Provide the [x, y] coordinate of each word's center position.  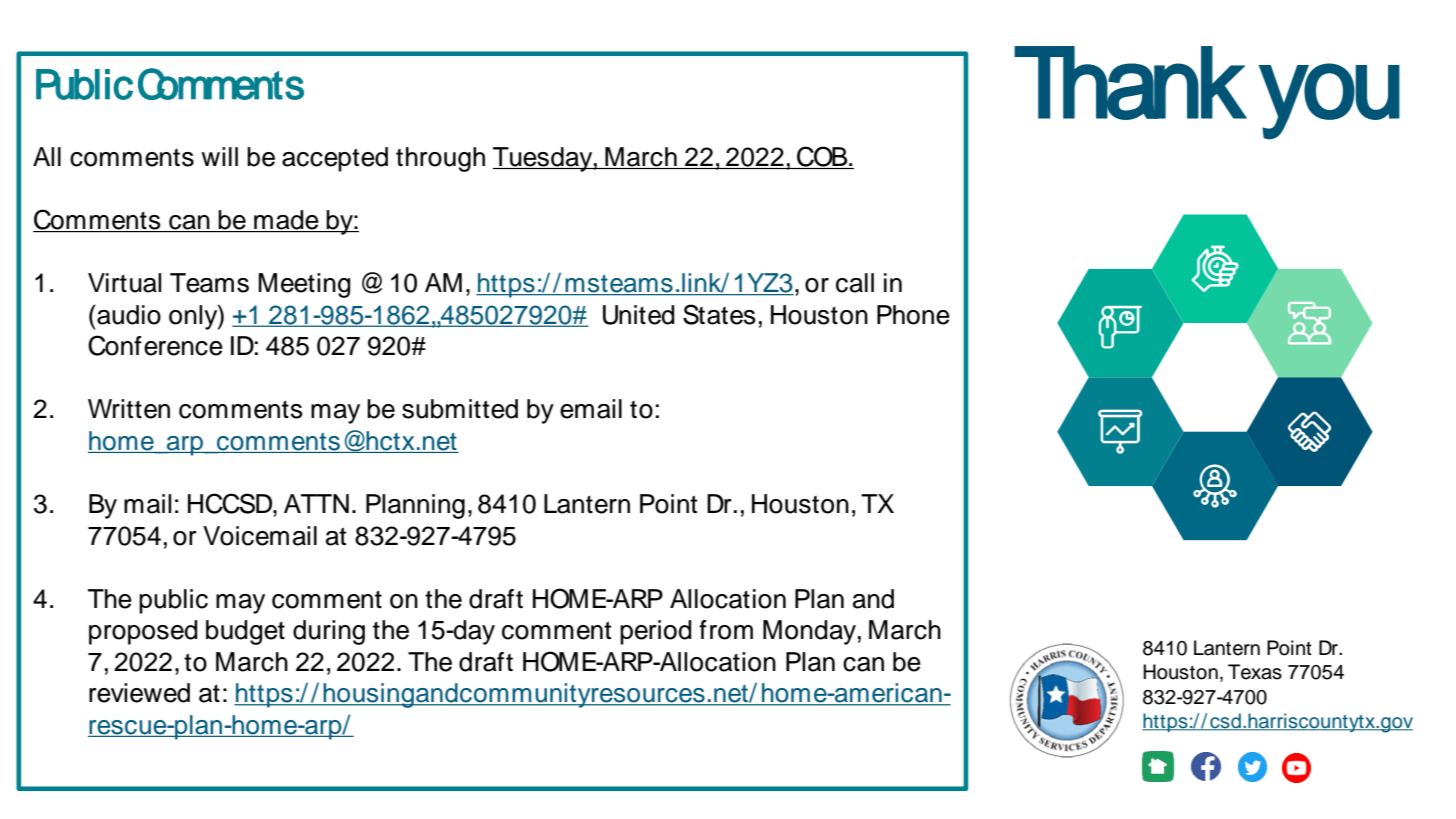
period [656, 632]
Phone [913, 315]
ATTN [316, 503]
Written [129, 409]
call [855, 283]
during [329, 632]
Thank [1130, 83]
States [719, 314]
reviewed [139, 693]
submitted [460, 409]
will [219, 156]
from [726, 630]
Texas [1255, 672]
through [440, 159]
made [286, 221]
